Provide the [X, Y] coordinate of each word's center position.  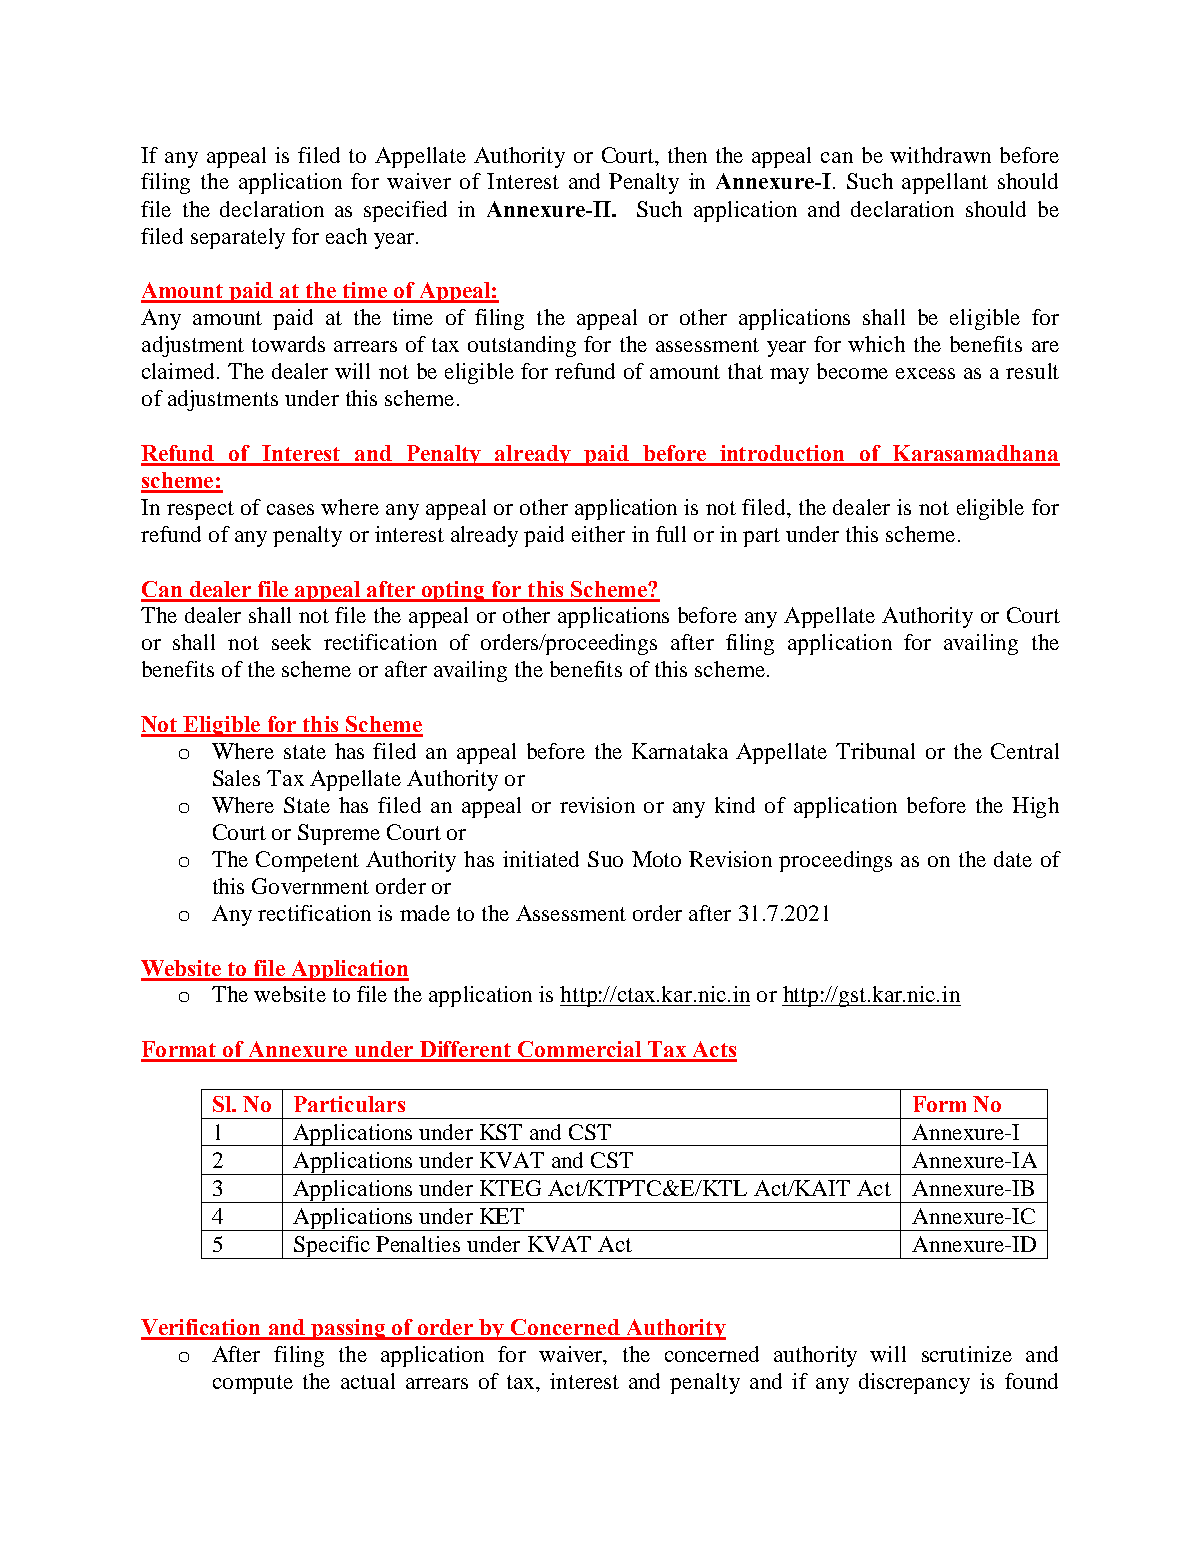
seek [291, 642]
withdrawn [940, 155]
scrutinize [967, 1354]
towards [288, 344]
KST [501, 1132]
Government [310, 886]
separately [238, 238]
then [687, 155]
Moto [656, 859]
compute [253, 1384]
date [1013, 859]
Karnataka [680, 751]
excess [925, 373]
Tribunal [875, 751]
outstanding [522, 346]
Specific [332, 1247]
